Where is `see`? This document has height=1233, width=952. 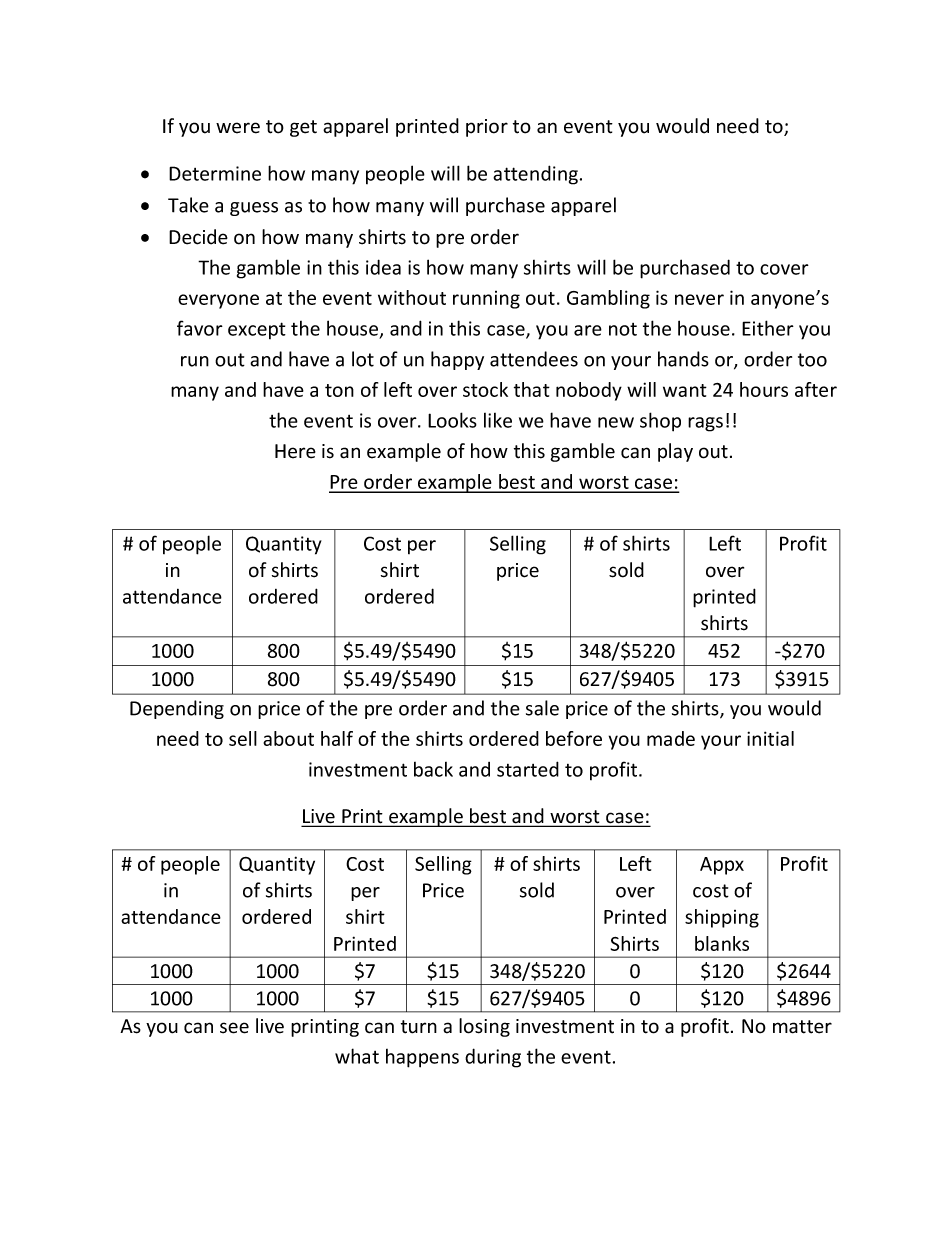
see is located at coordinates (234, 1028).
